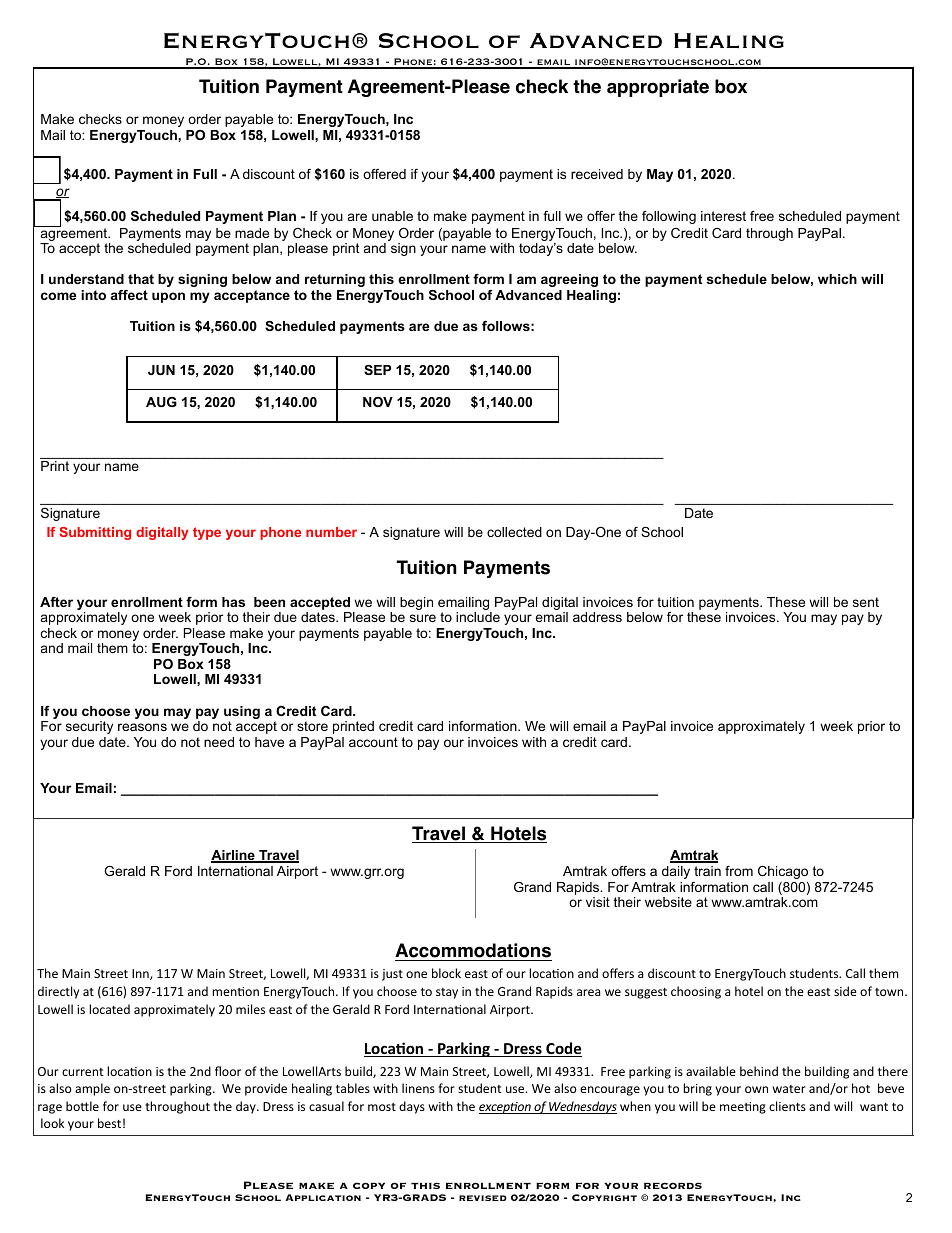 Image resolution: width=952 pixels, height=1233 pixels. What do you see at coordinates (597, 174) in the screenshot?
I see `received` at bounding box center [597, 174].
